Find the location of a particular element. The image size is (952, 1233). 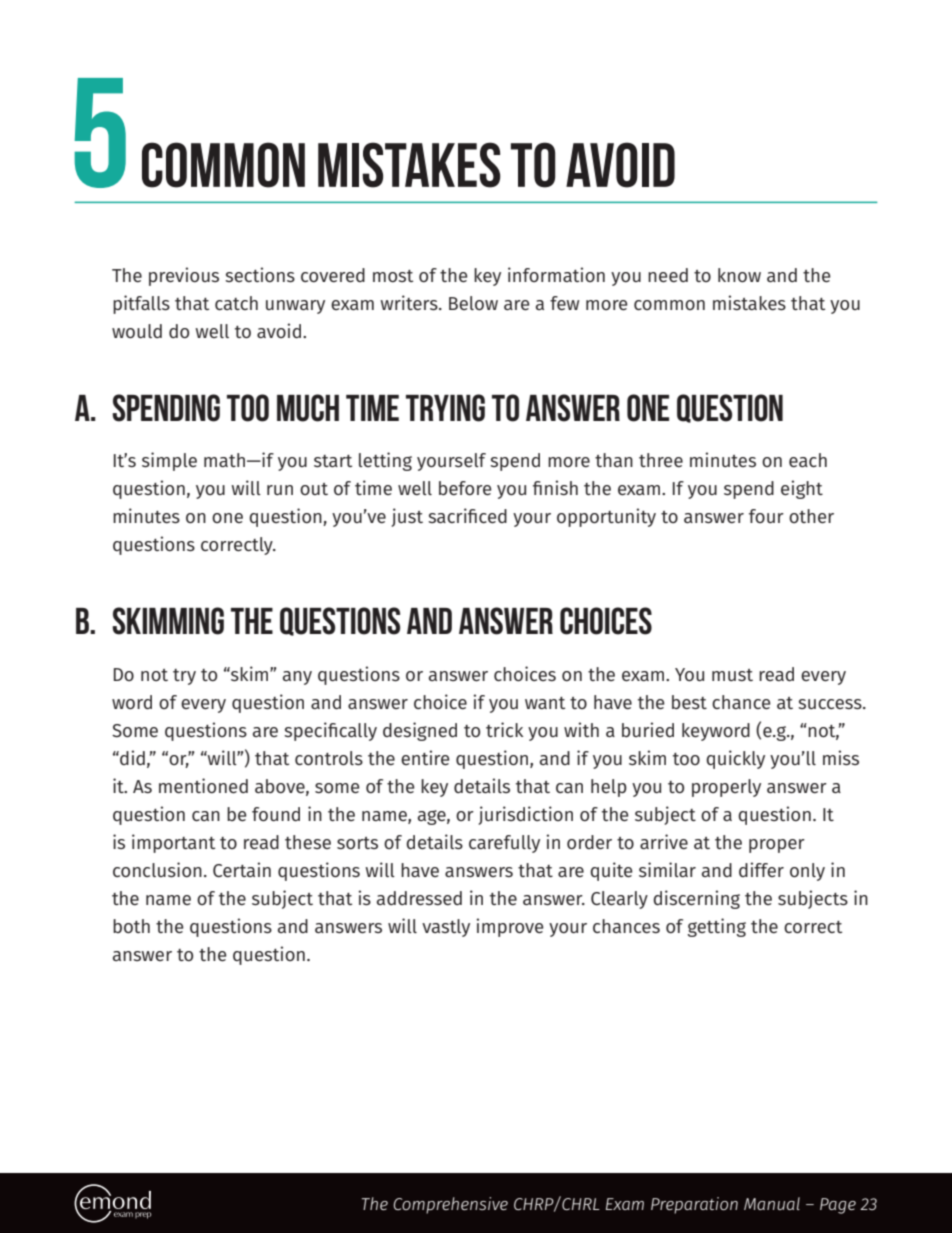

Below is located at coordinates (473, 303).
